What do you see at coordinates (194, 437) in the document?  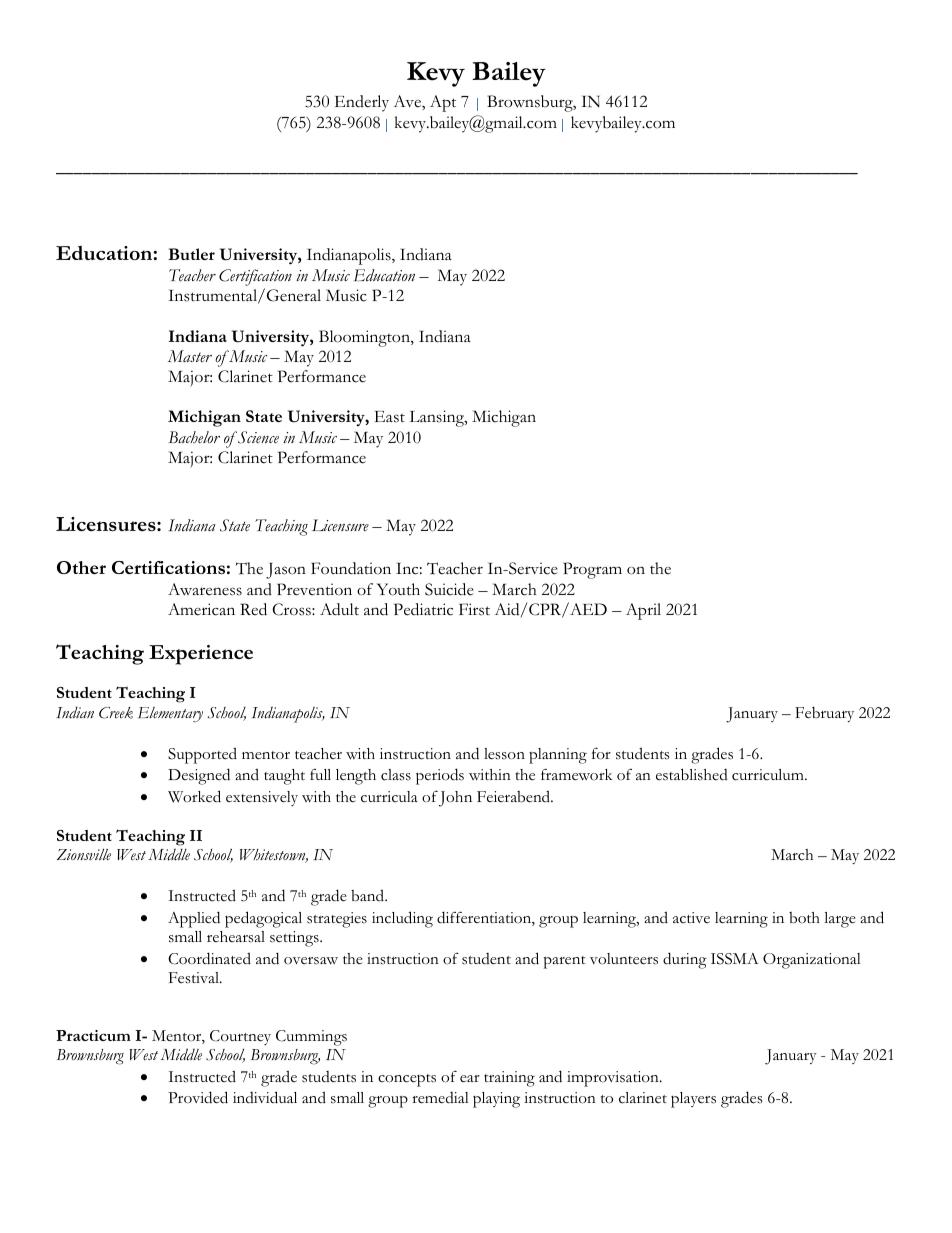 I see `Bachelor` at bounding box center [194, 437].
